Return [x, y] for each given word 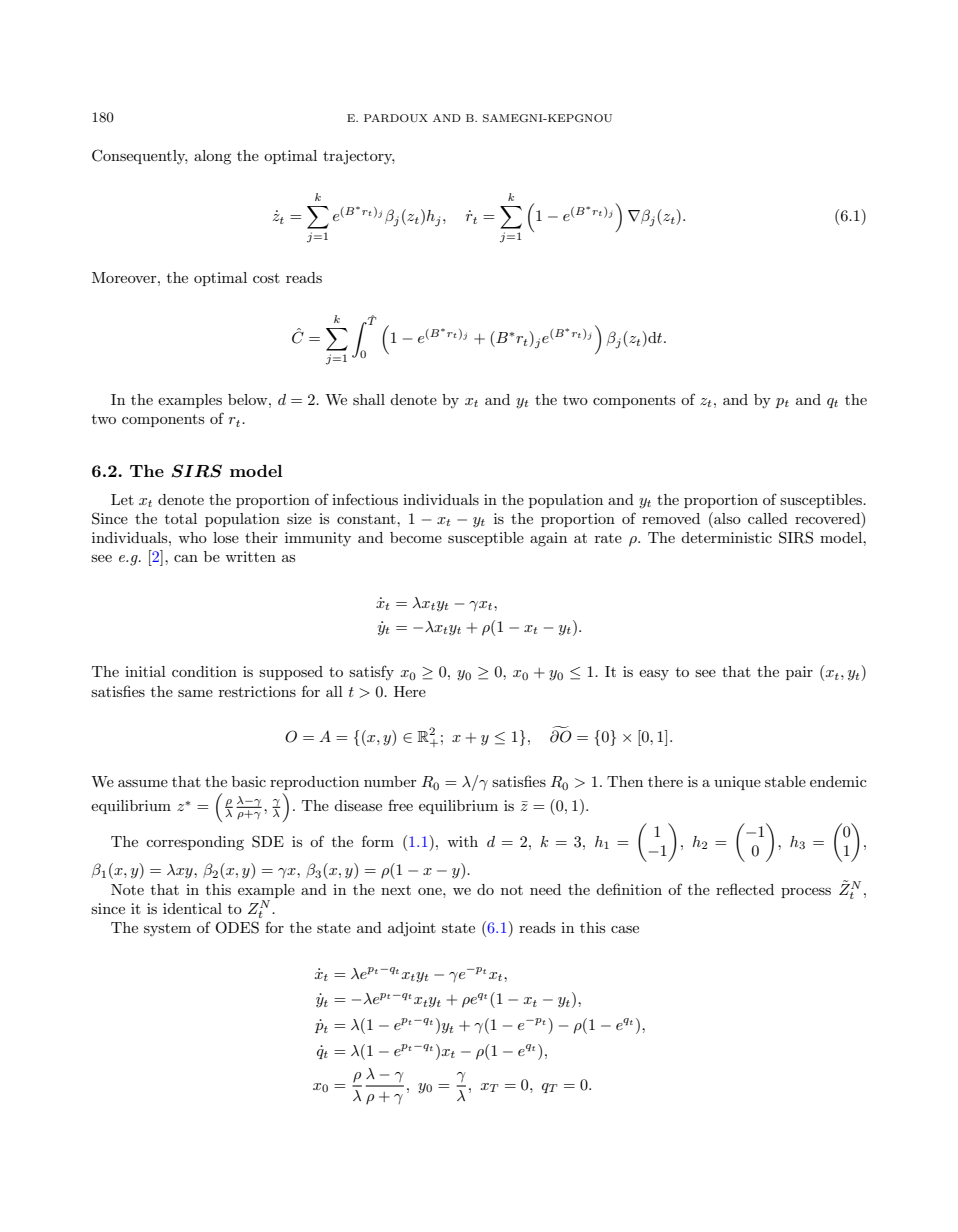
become [416, 537]
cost [266, 278]
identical [192, 908]
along [212, 157]
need [545, 889]
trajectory [359, 157]
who [192, 537]
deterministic [726, 537]
